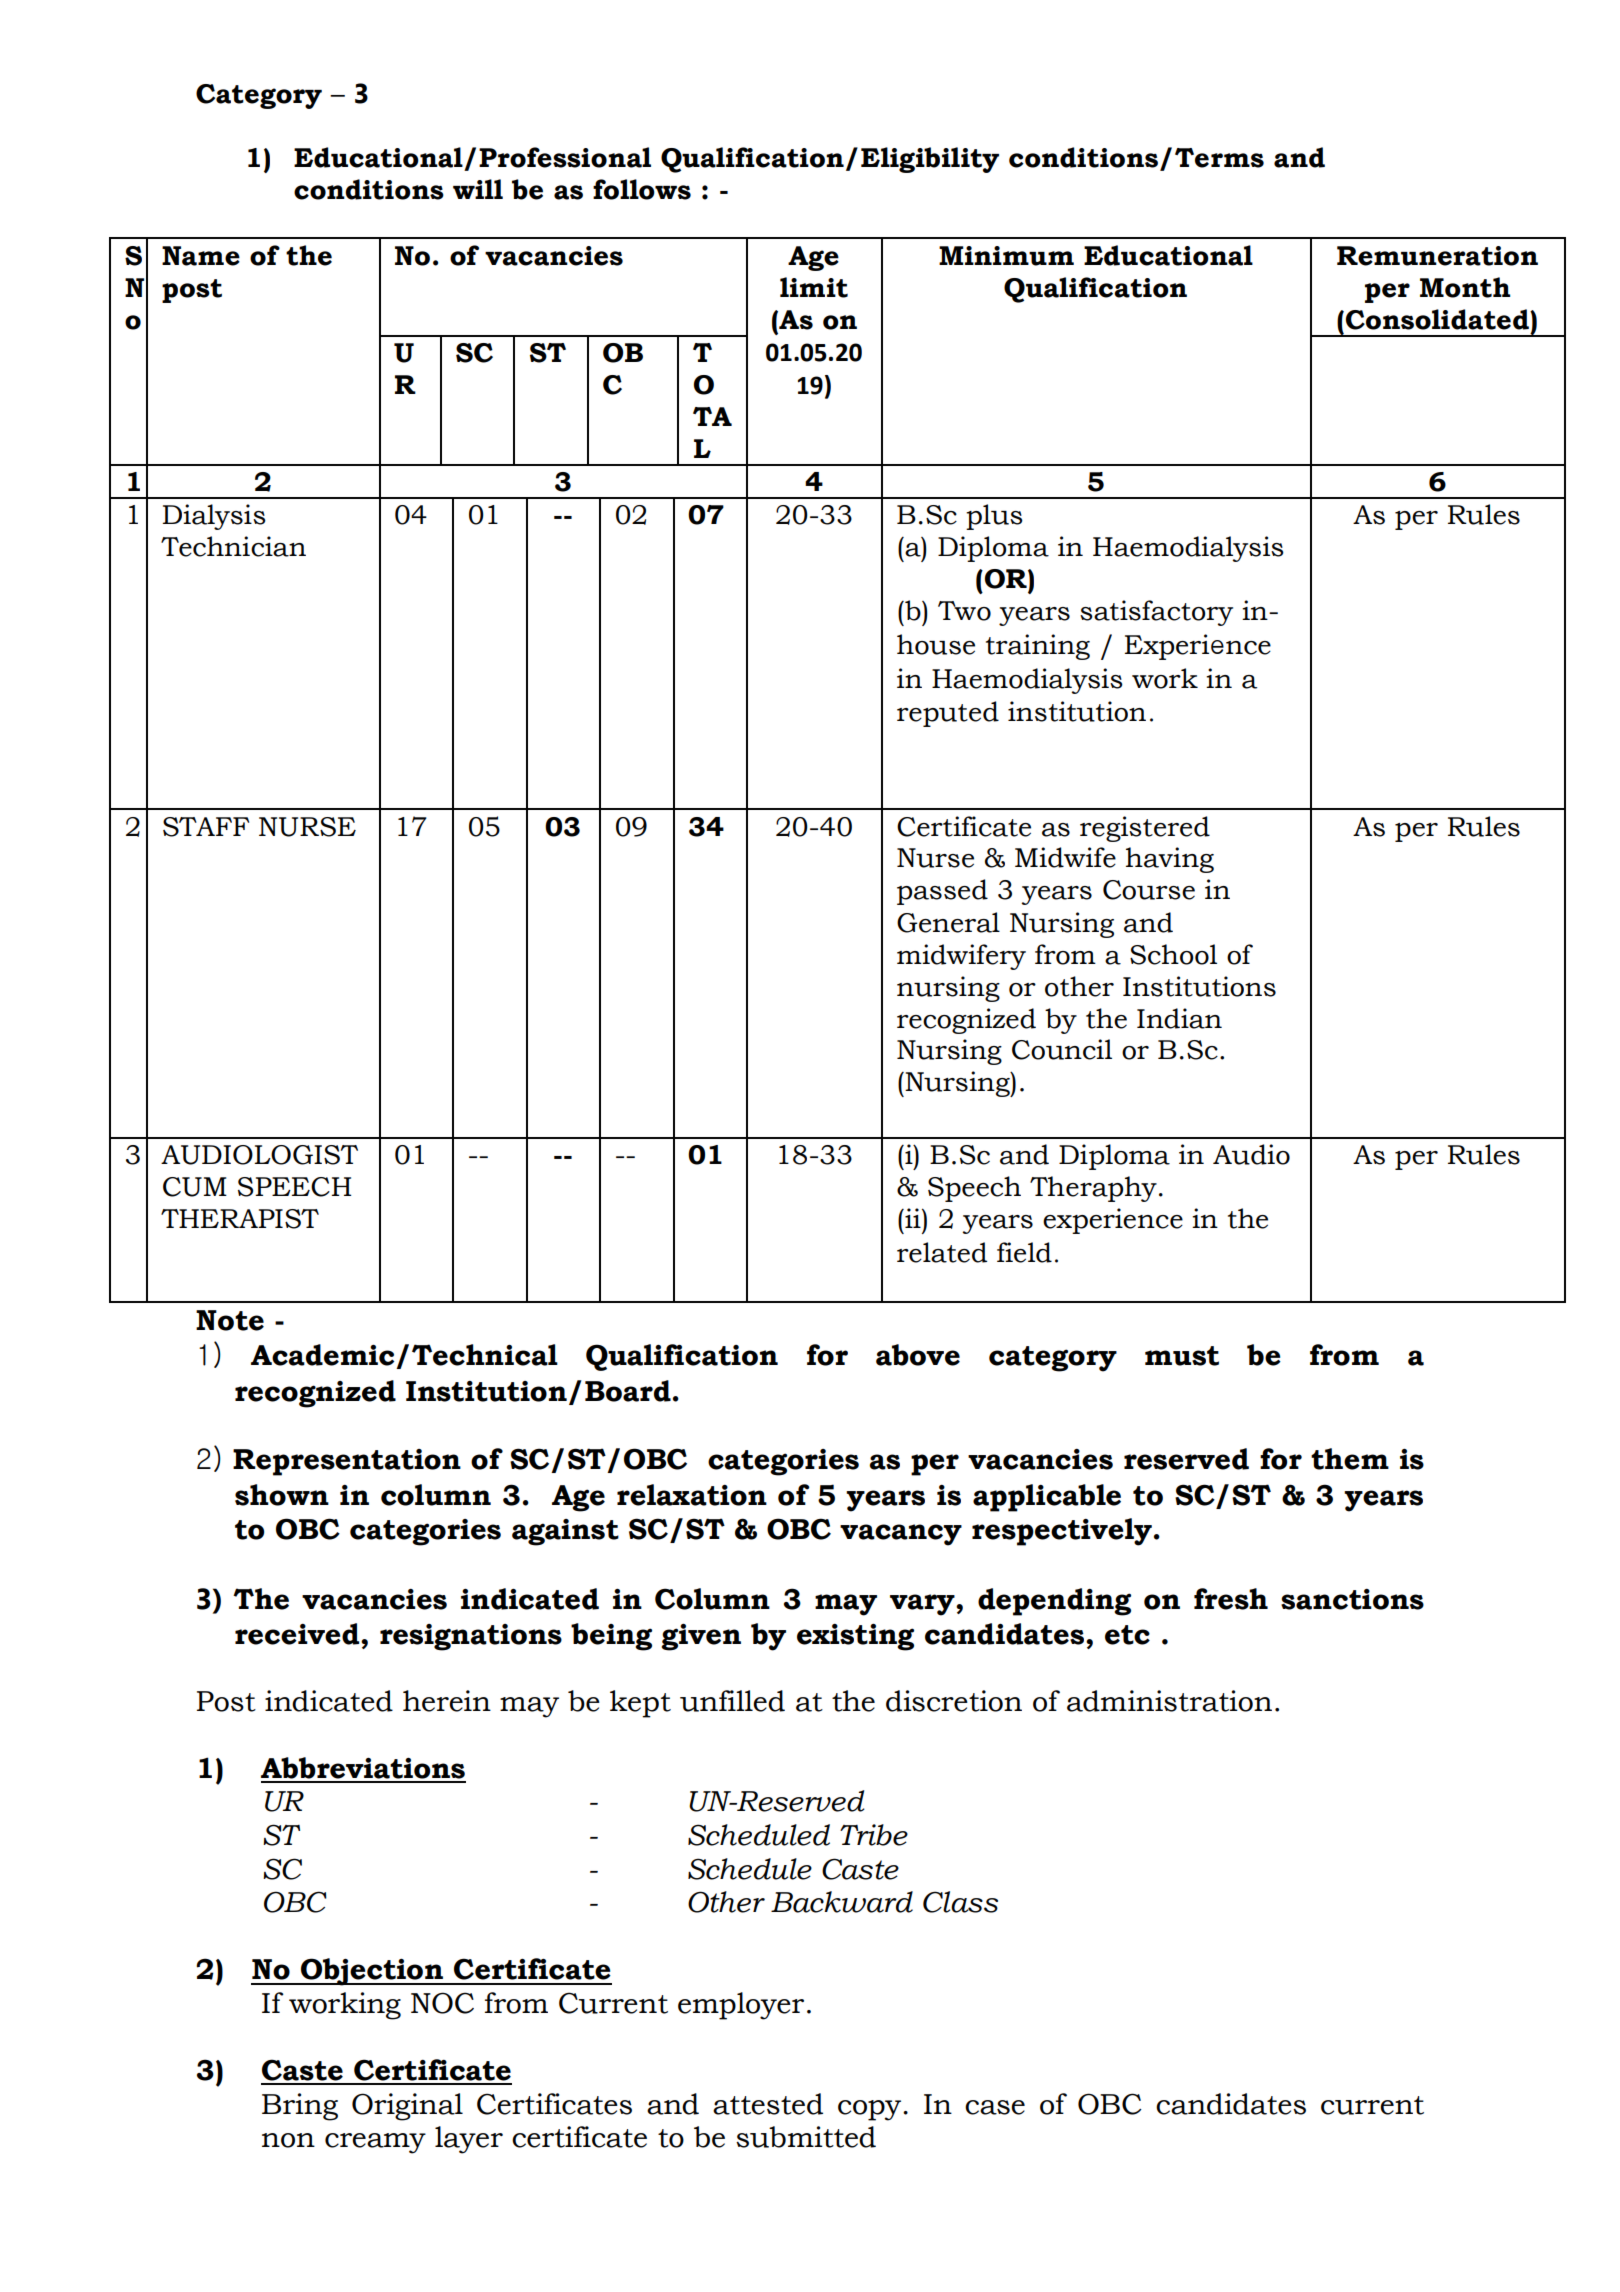  What do you see at coordinates (814, 287) in the screenshot?
I see `limit` at bounding box center [814, 287].
